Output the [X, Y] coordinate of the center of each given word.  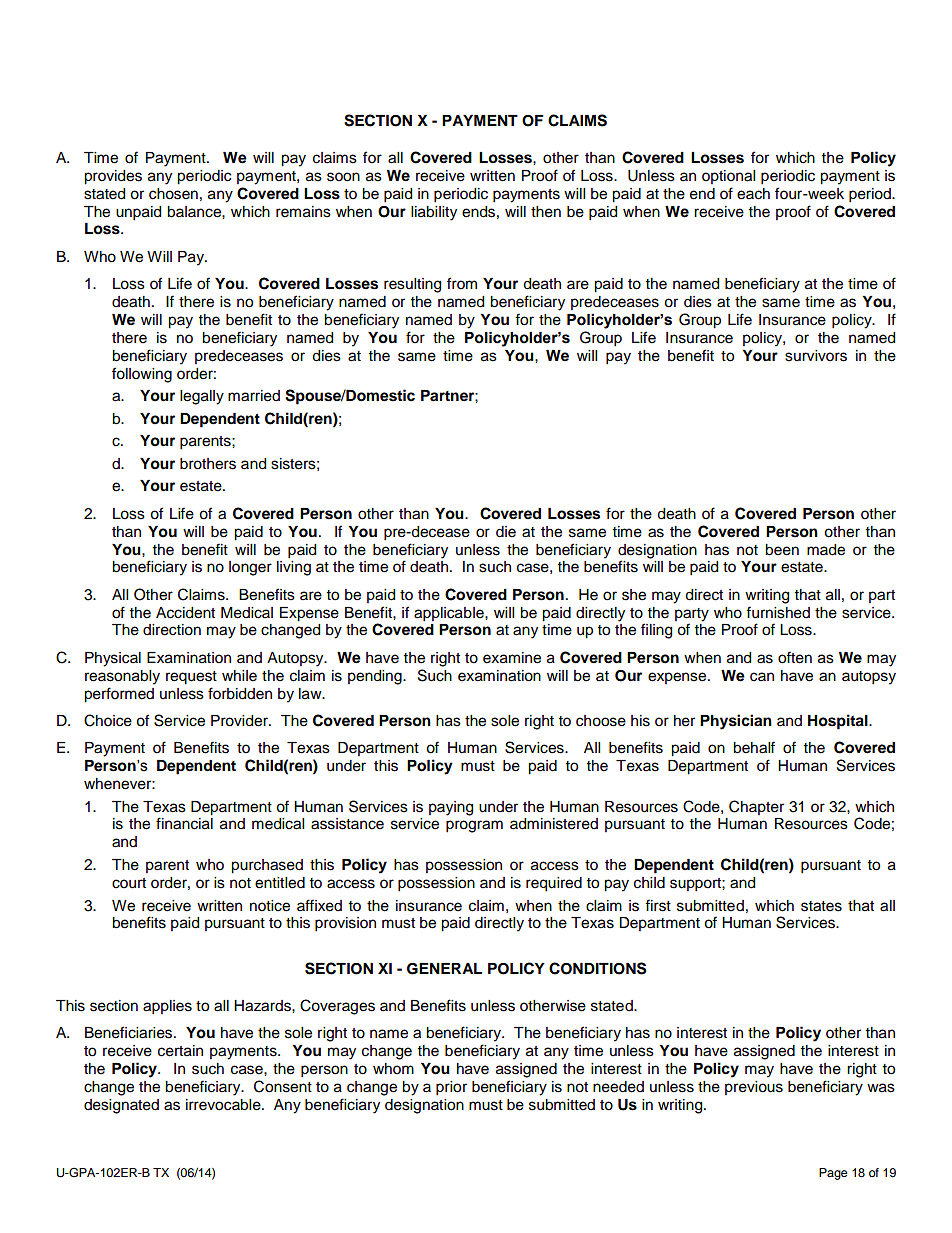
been [782, 550]
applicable [450, 614]
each [753, 194]
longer [250, 568]
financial [184, 823]
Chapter [756, 807]
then [546, 212]
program [474, 826]
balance [195, 212]
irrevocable [224, 1105]
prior [451, 1088]
